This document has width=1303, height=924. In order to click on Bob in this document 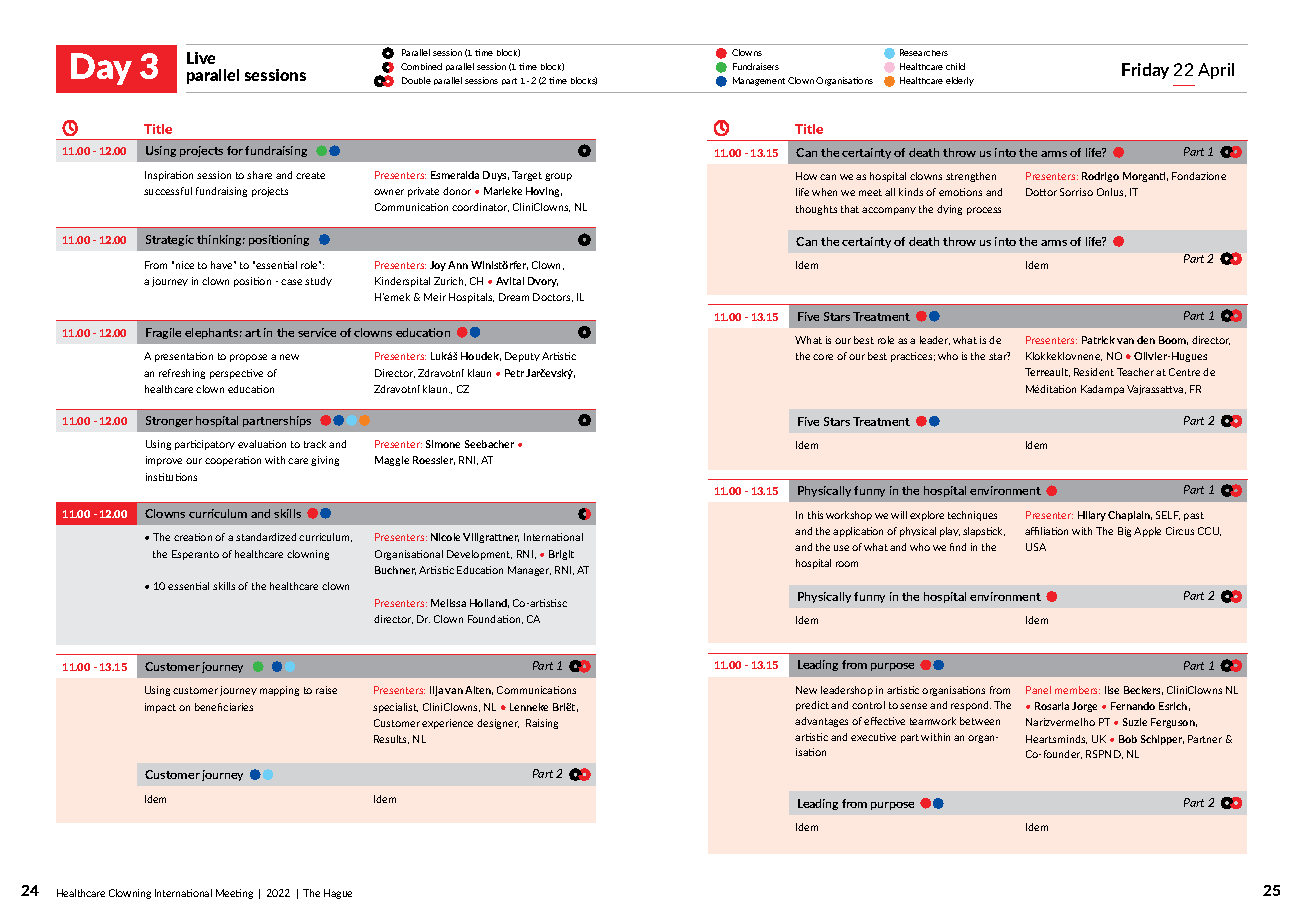, I will do `click(1128, 739)`.
